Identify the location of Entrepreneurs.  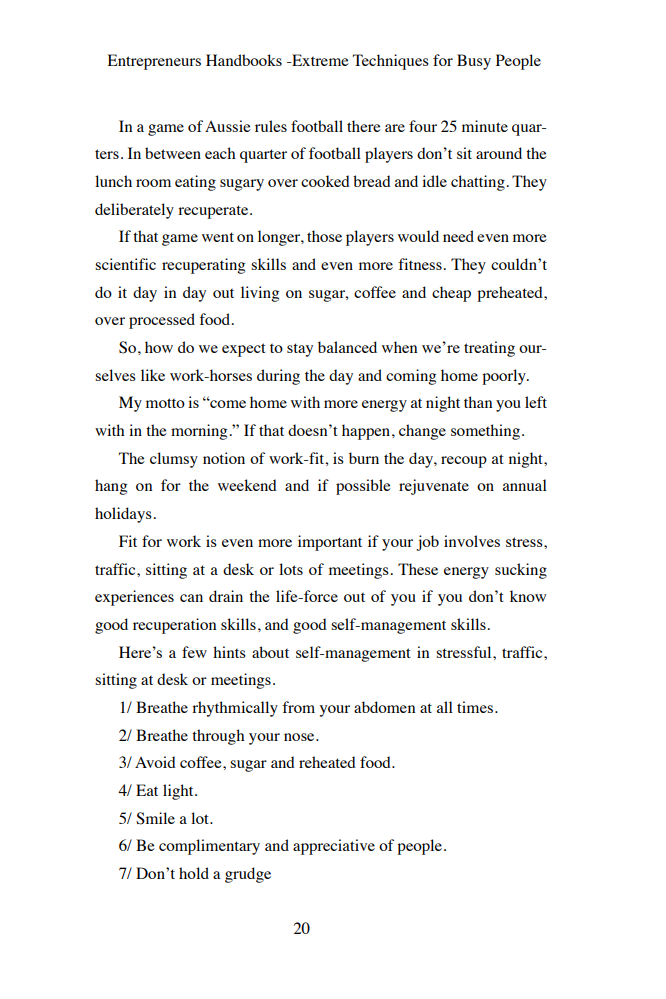
(154, 62).
